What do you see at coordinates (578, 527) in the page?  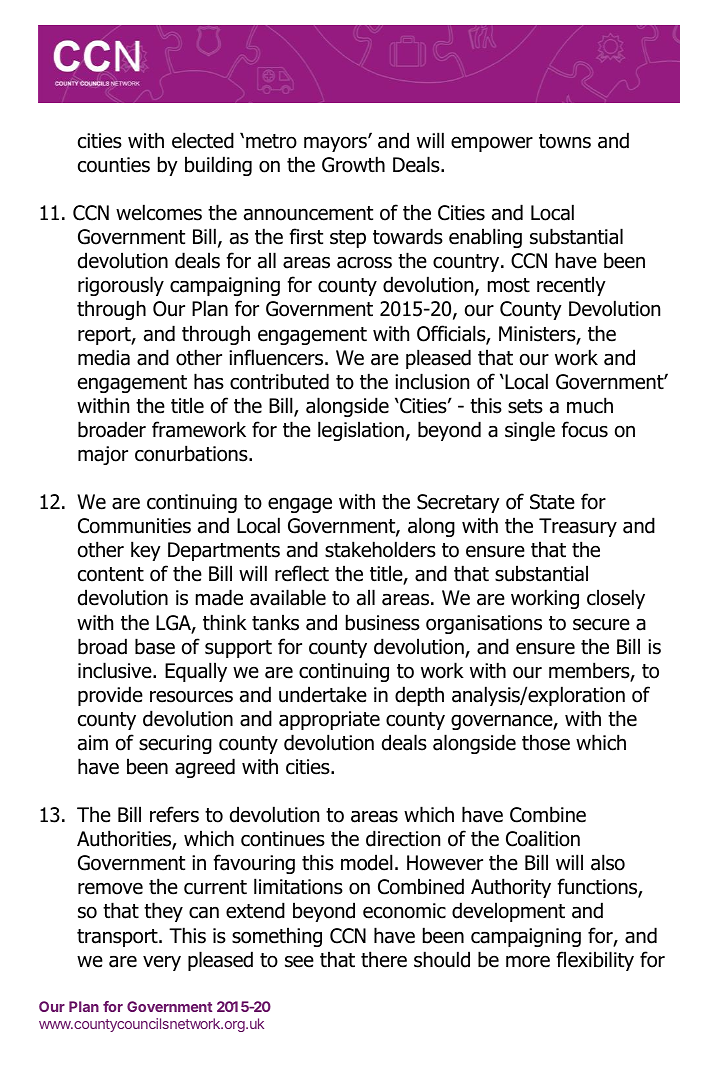 I see `Treasury` at bounding box center [578, 527].
